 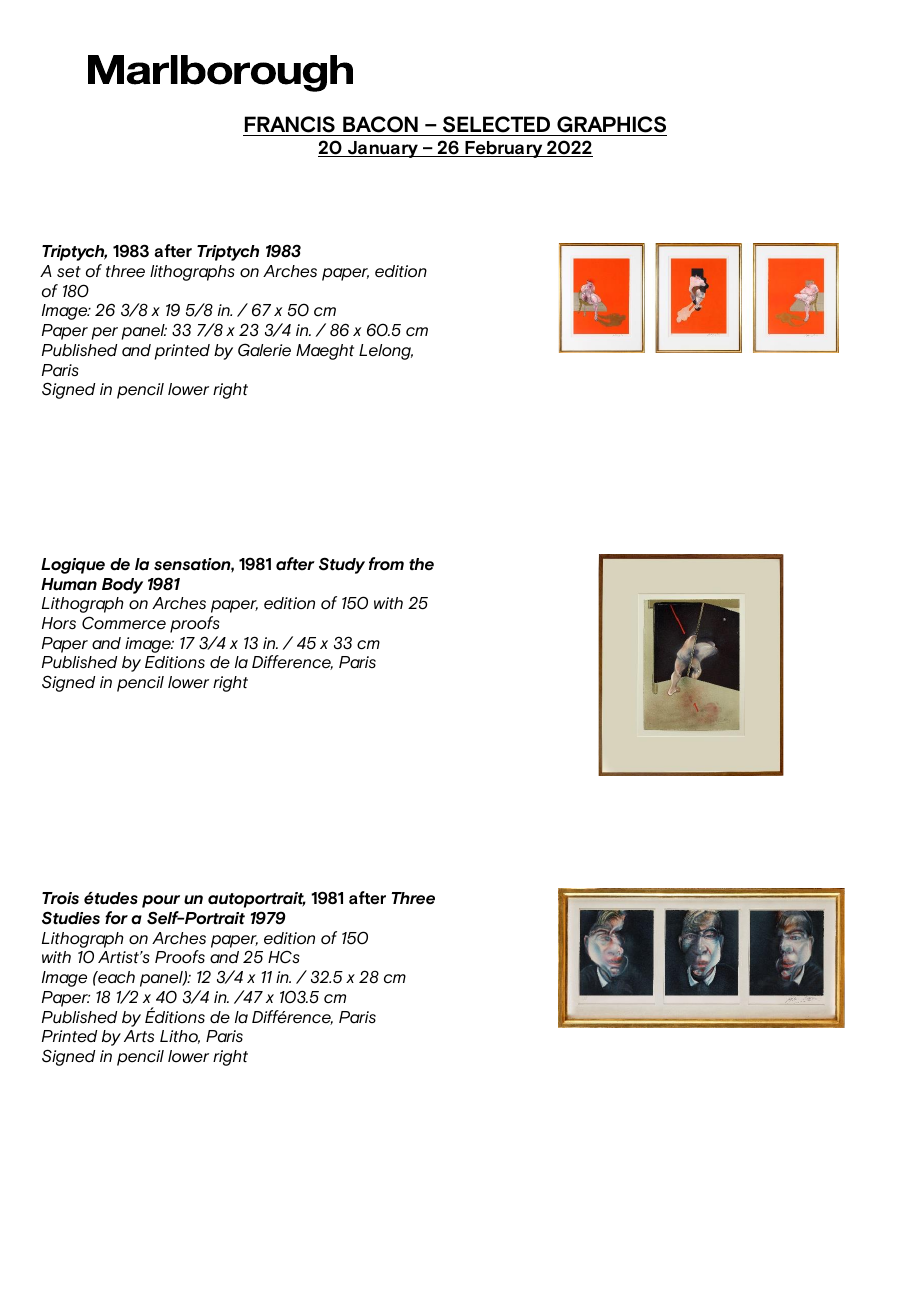 I want to click on the, so click(x=421, y=564).
